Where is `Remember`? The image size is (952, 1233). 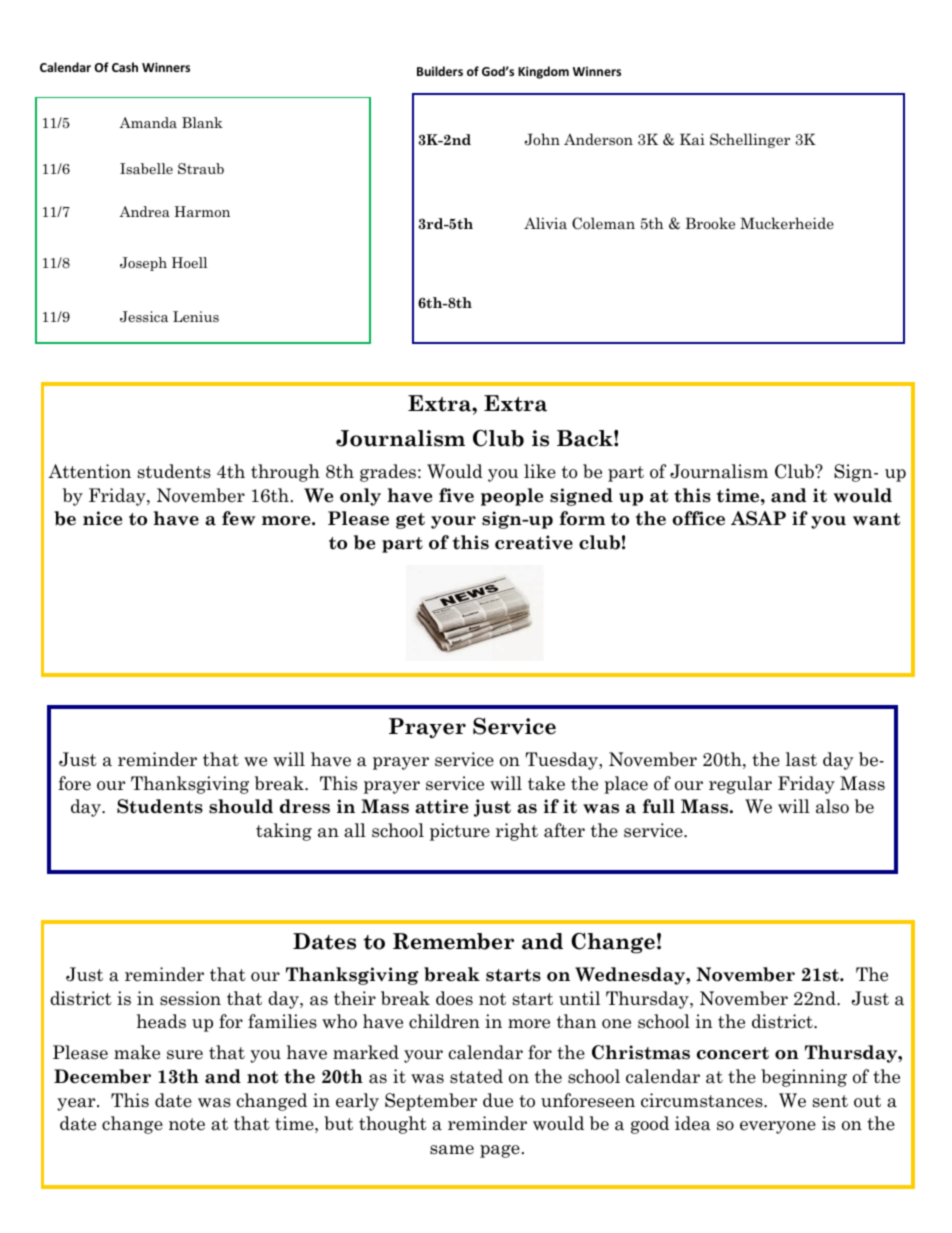 Remember is located at coordinates (453, 941).
